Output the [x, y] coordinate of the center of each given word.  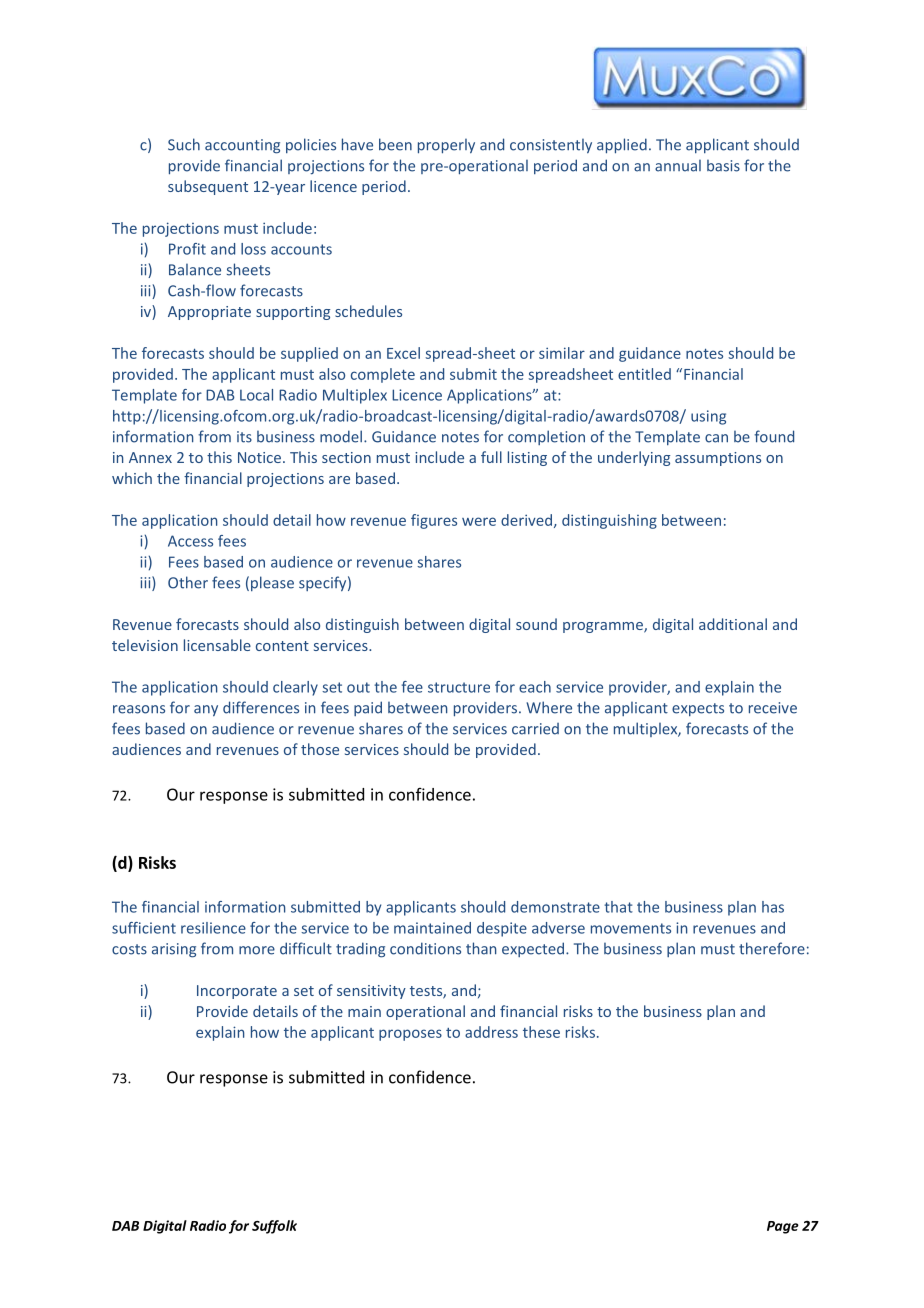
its [244, 437]
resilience [213, 928]
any [206, 711]
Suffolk [274, 1227]
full [491, 457]
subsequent [208, 187]
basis [723, 165]
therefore [772, 948]
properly [446, 146]
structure [459, 687]
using [708, 417]
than [481, 948]
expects [698, 709]
